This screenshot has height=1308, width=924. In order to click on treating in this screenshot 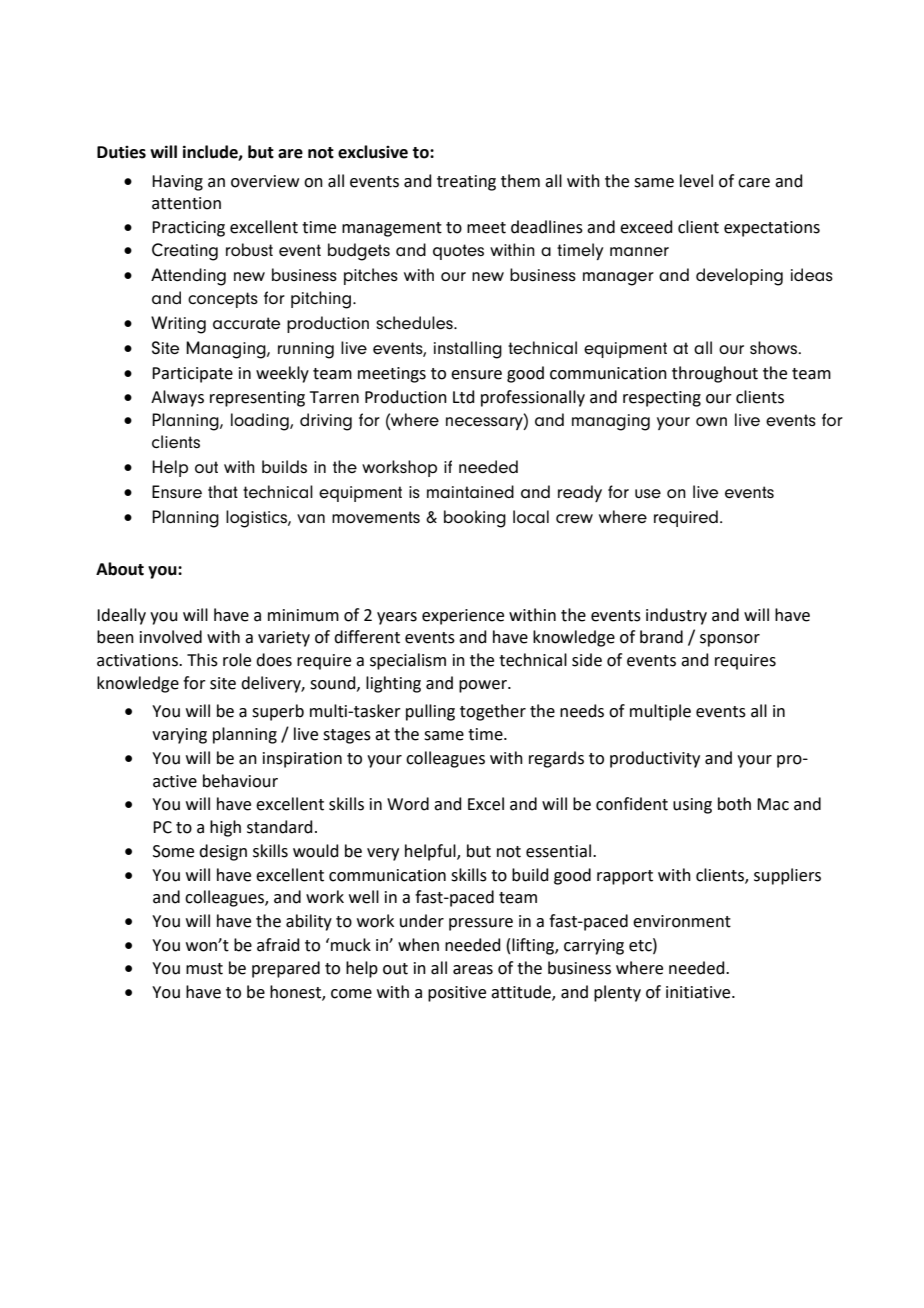, I will do `click(466, 183)`.
